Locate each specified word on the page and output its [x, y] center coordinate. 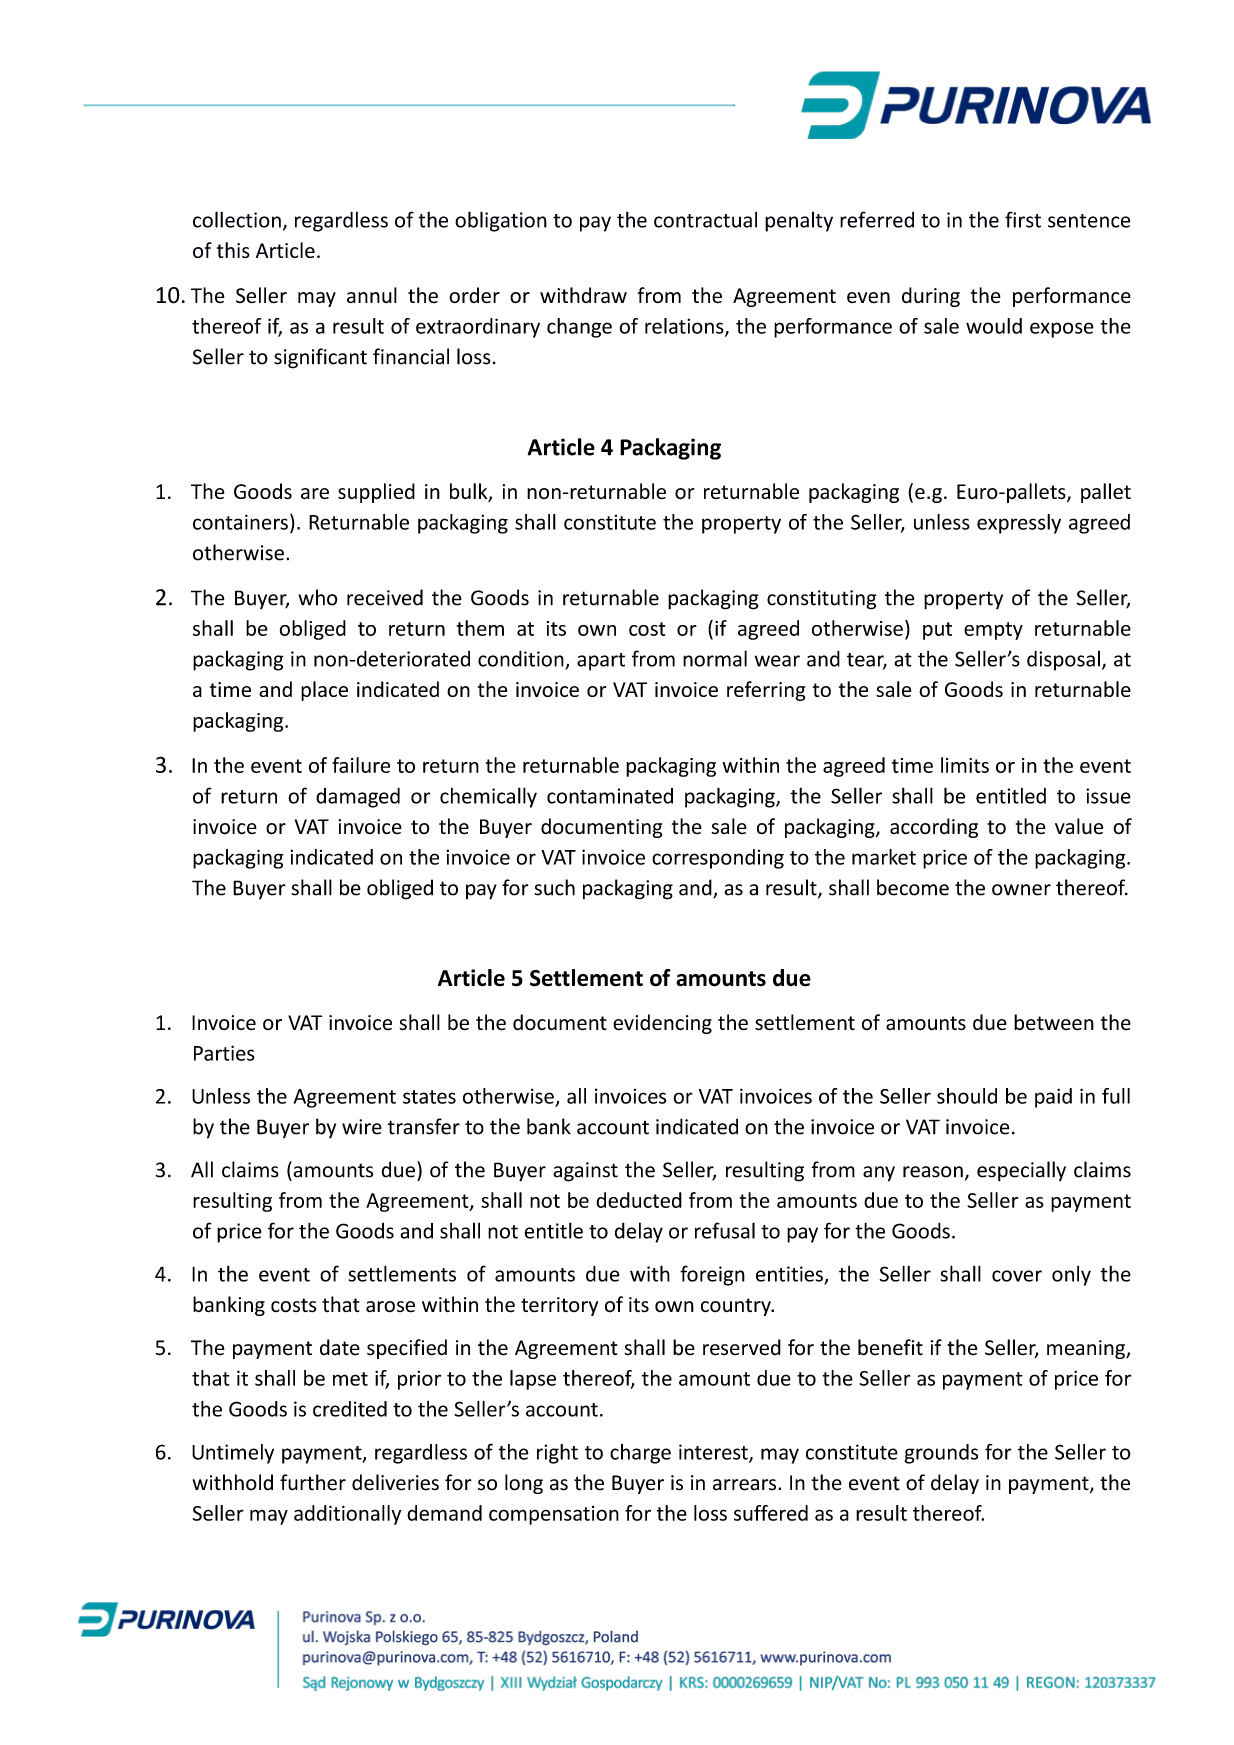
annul [372, 295]
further [313, 1482]
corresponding [718, 859]
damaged [358, 798]
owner [1021, 890]
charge [640, 1454]
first [1023, 219]
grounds [941, 1454]
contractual [705, 220]
